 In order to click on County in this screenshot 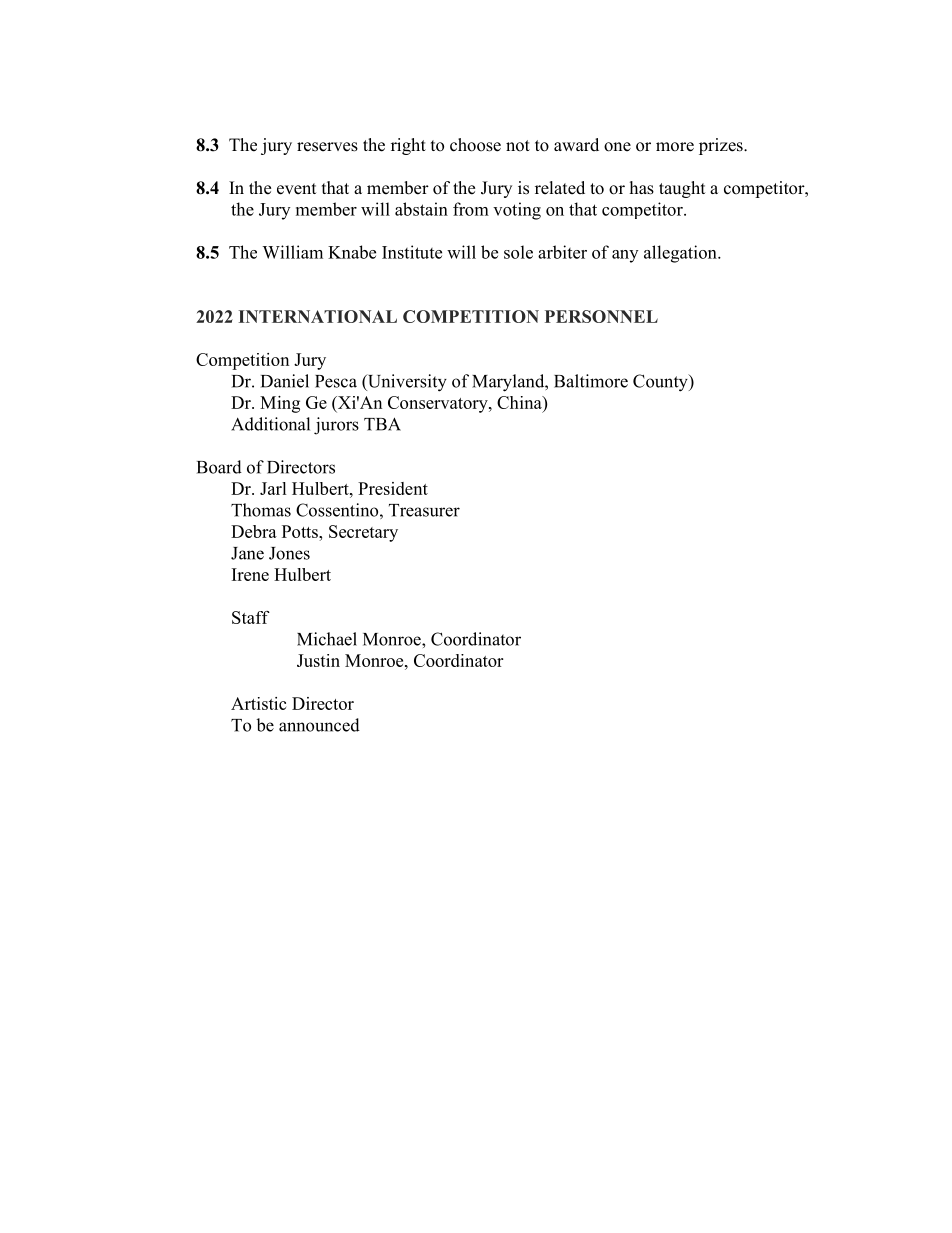, I will do `click(661, 383)`.
